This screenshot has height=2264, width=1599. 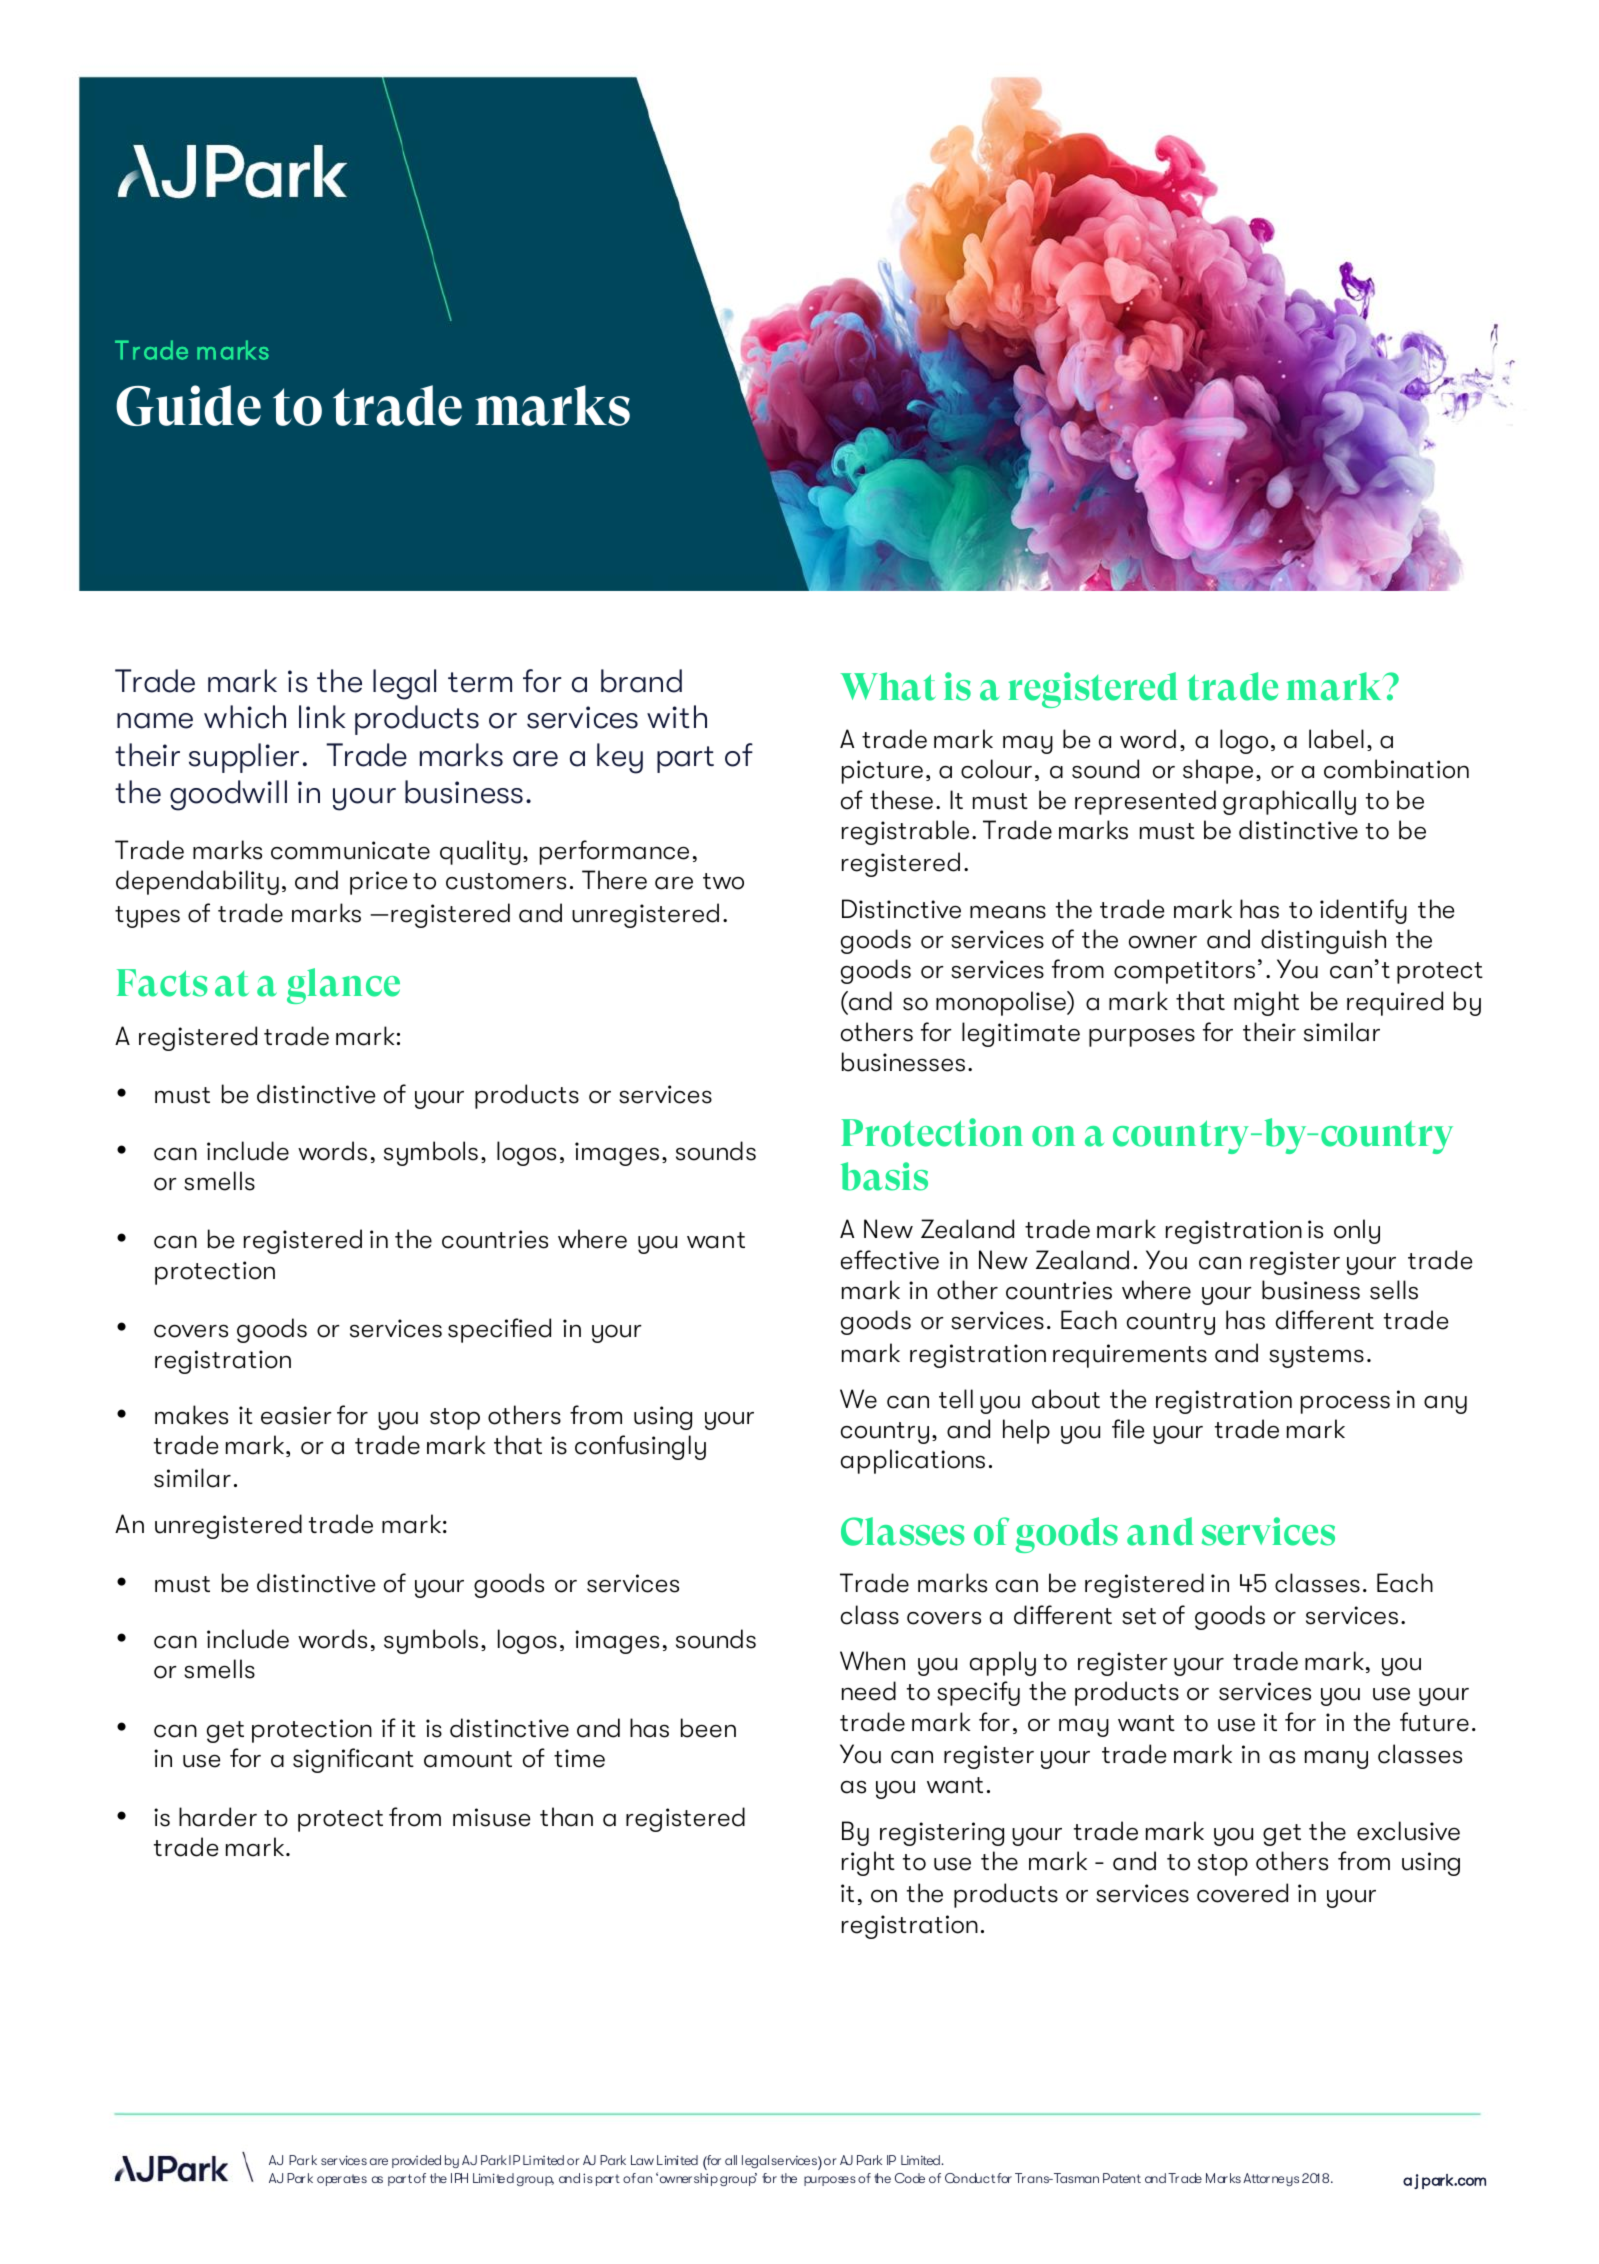 I want to click on communicate, so click(x=350, y=850).
